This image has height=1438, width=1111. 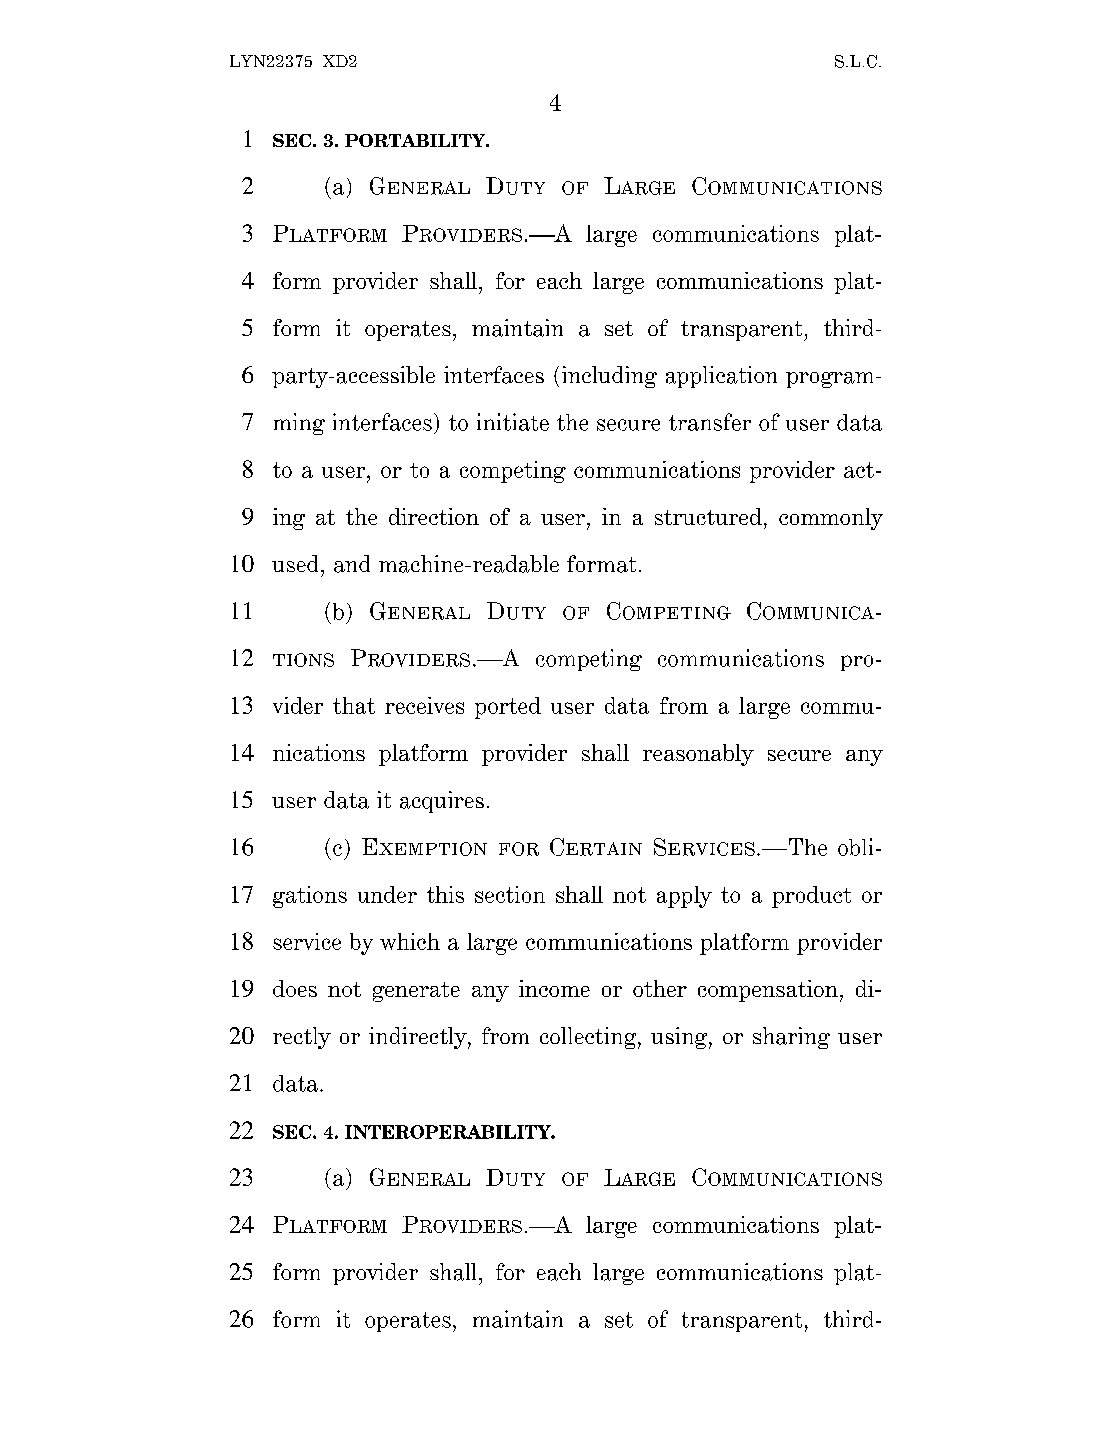 I want to click on generate, so click(x=416, y=992).
